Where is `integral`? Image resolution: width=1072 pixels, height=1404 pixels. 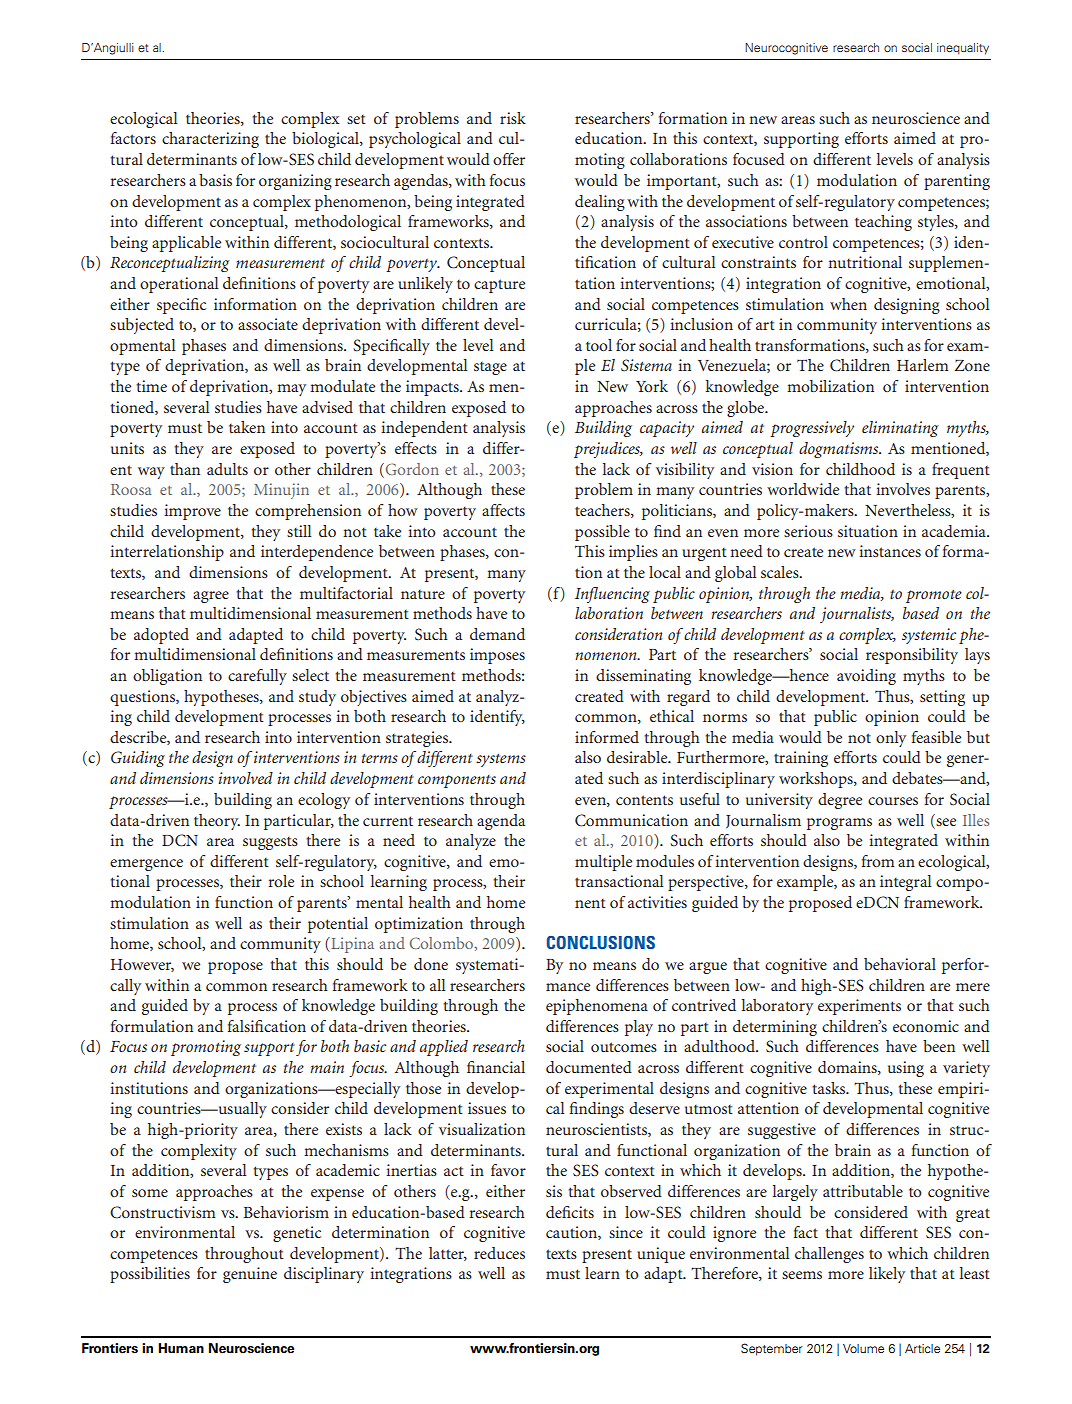
integral is located at coordinates (906, 883).
